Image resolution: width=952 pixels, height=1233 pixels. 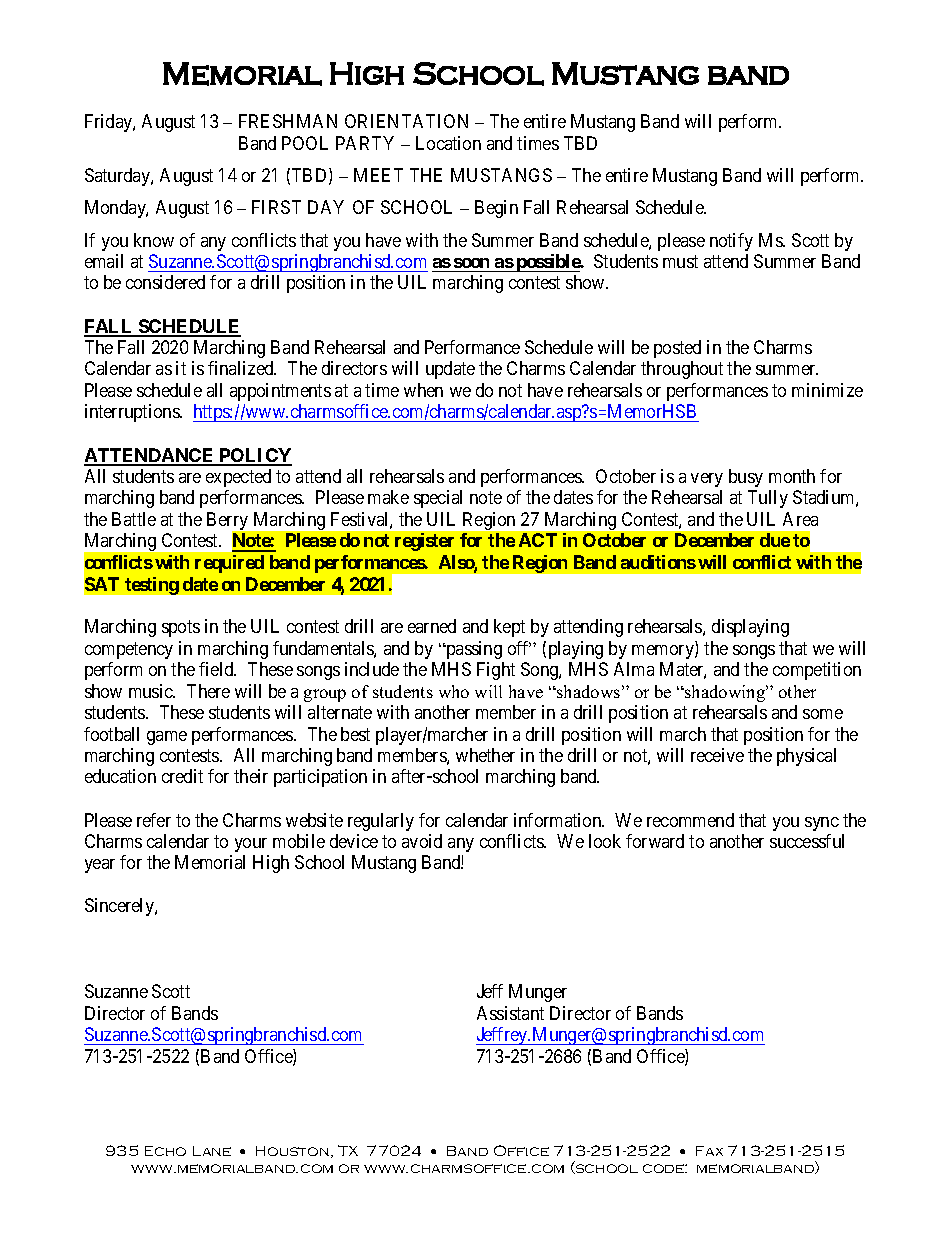 I want to click on passing, so click(x=473, y=650).
